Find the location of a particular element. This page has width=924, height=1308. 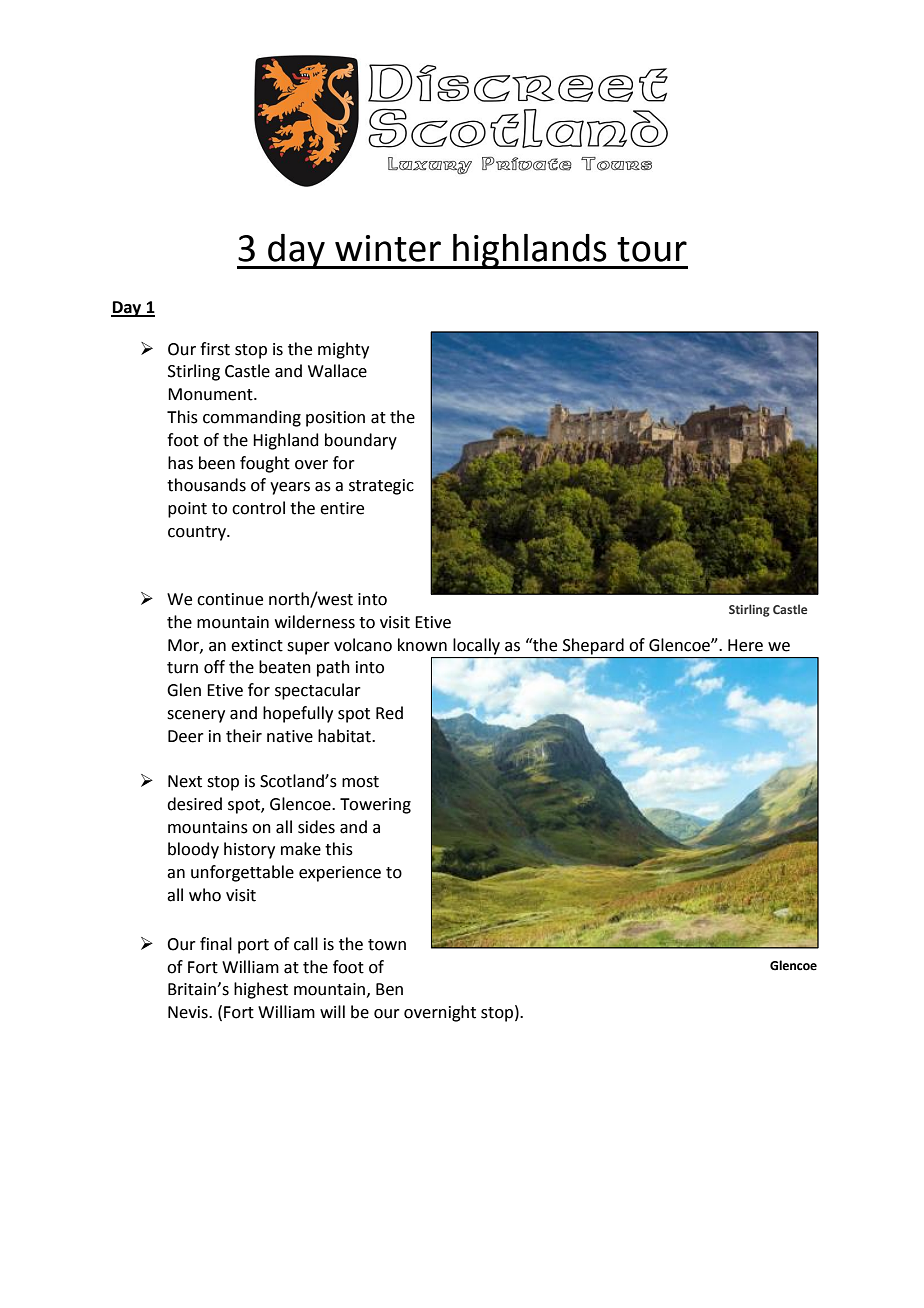

Ben is located at coordinates (389, 989).
